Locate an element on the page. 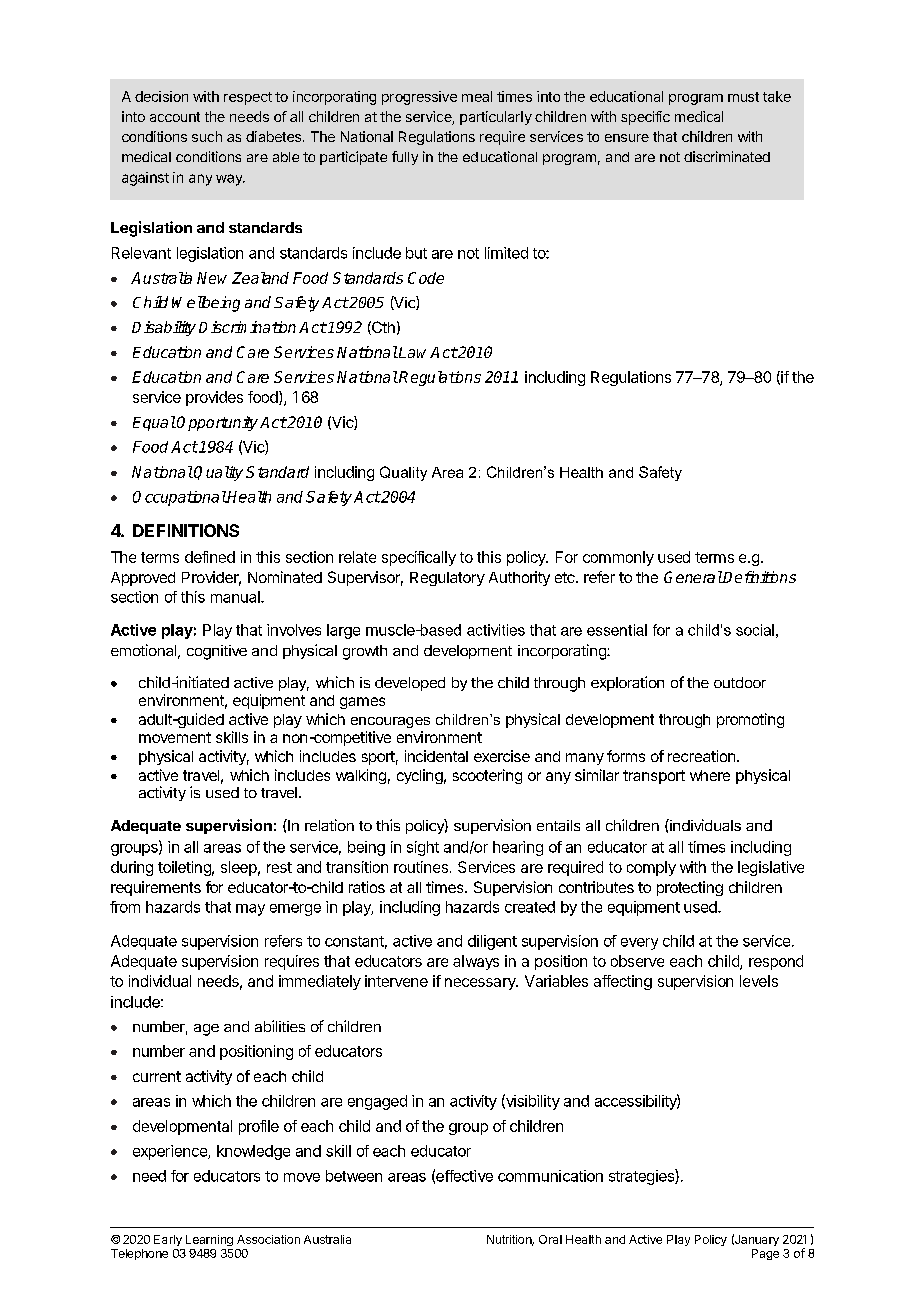 This document has height=1308, width=924. Occupational is located at coordinates (180, 498).
